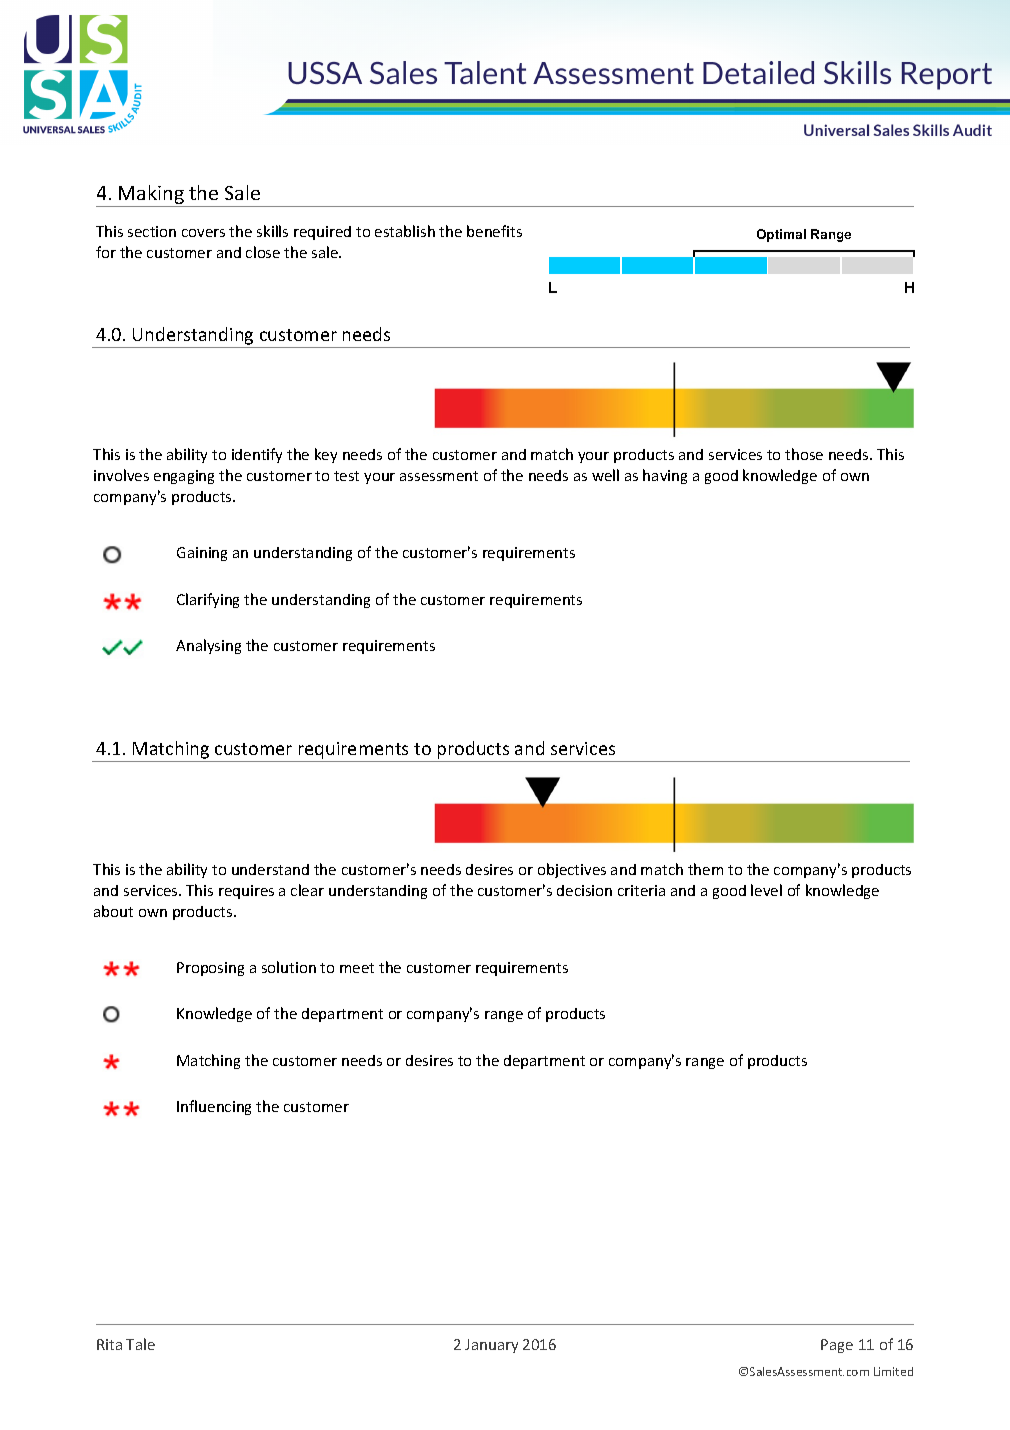 Image resolution: width=1010 pixels, height=1430 pixels. Describe the element at coordinates (705, 869) in the page. I see `them` at that location.
